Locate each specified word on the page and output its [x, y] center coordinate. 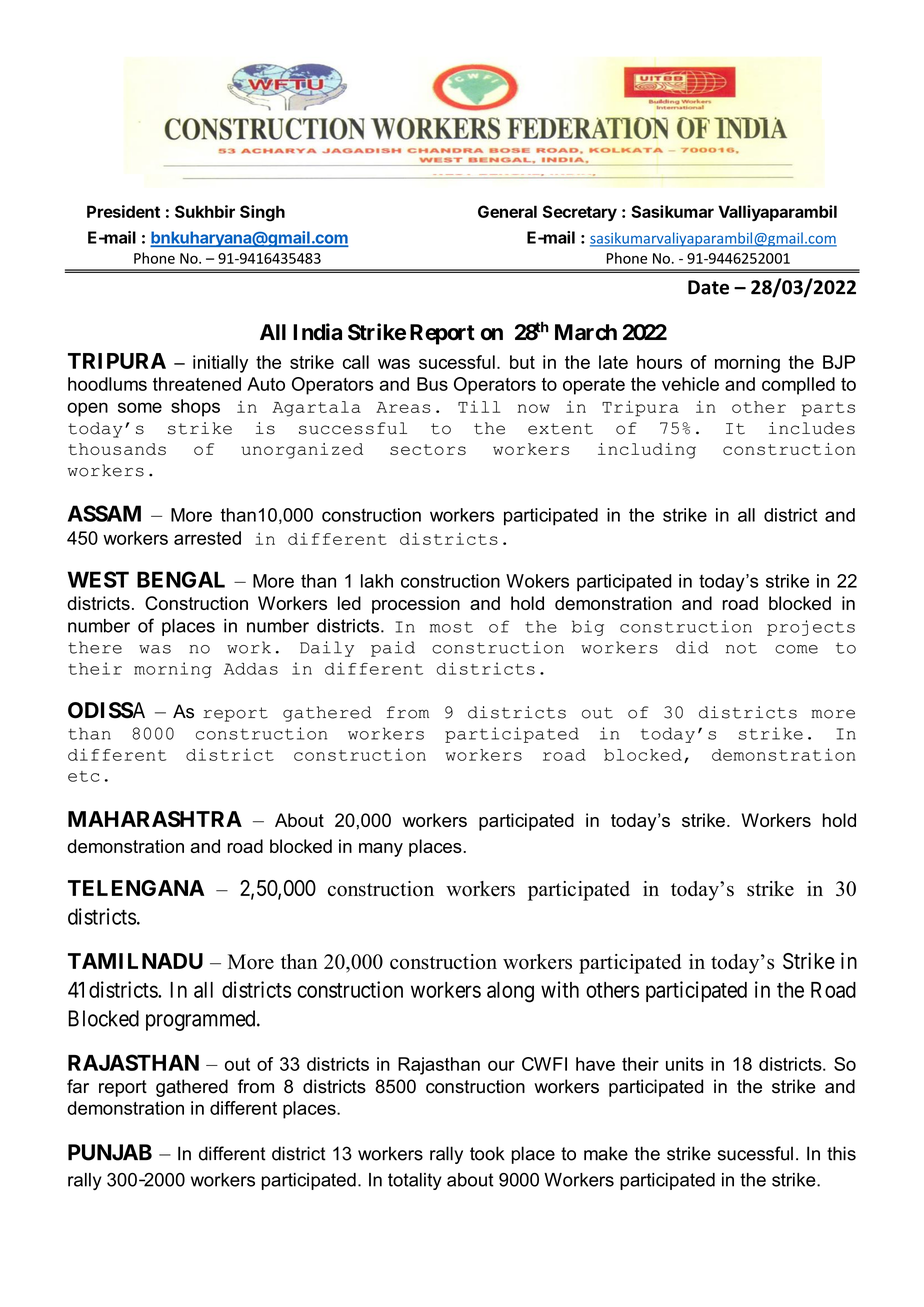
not [741, 648]
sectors [428, 449]
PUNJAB [110, 1152]
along [510, 992]
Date [708, 287]
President [123, 211]
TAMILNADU [135, 961]
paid [393, 649]
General [507, 211]
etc [84, 776]
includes [812, 428]
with [560, 989]
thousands [117, 449]
